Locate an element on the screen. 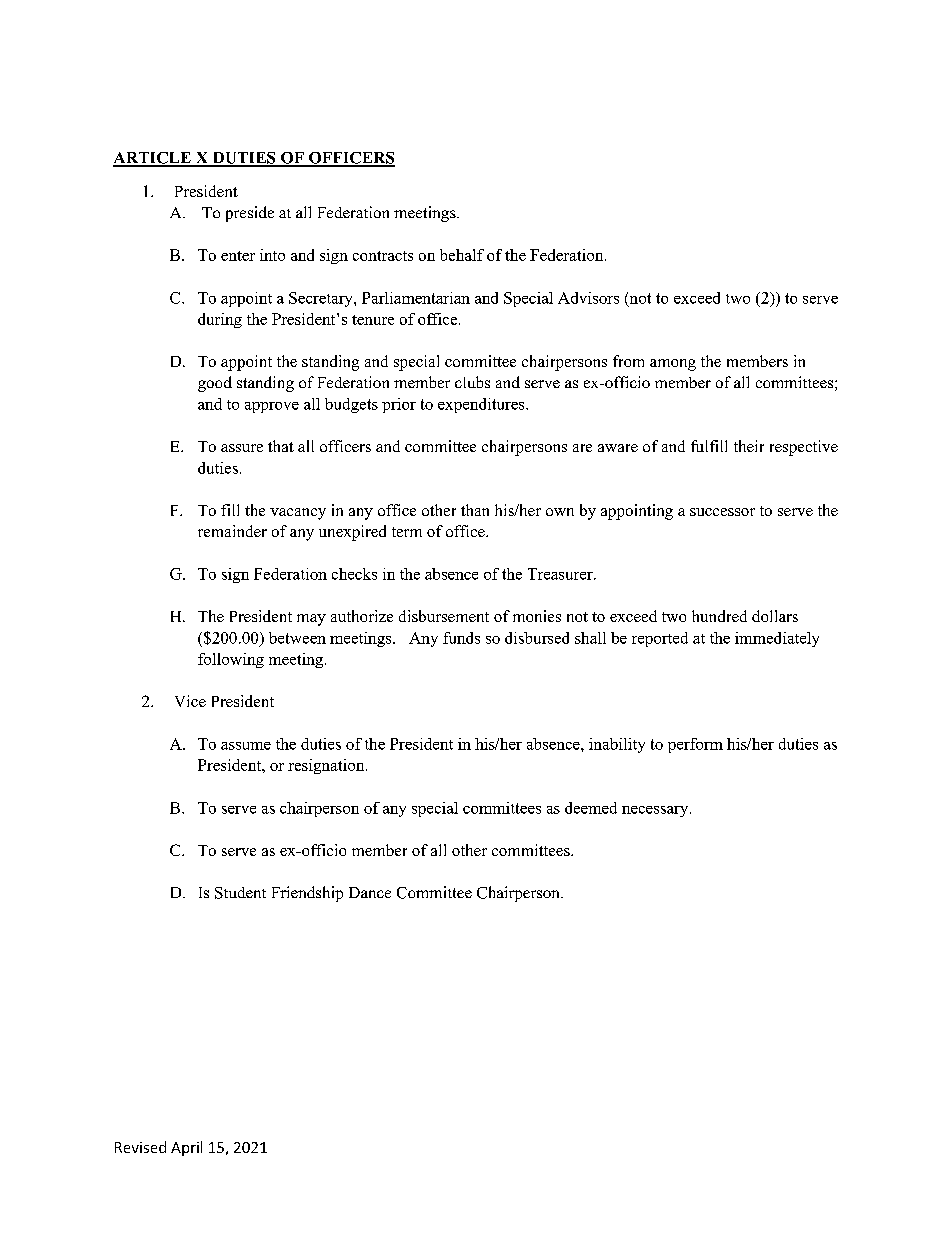  their is located at coordinates (749, 446).
